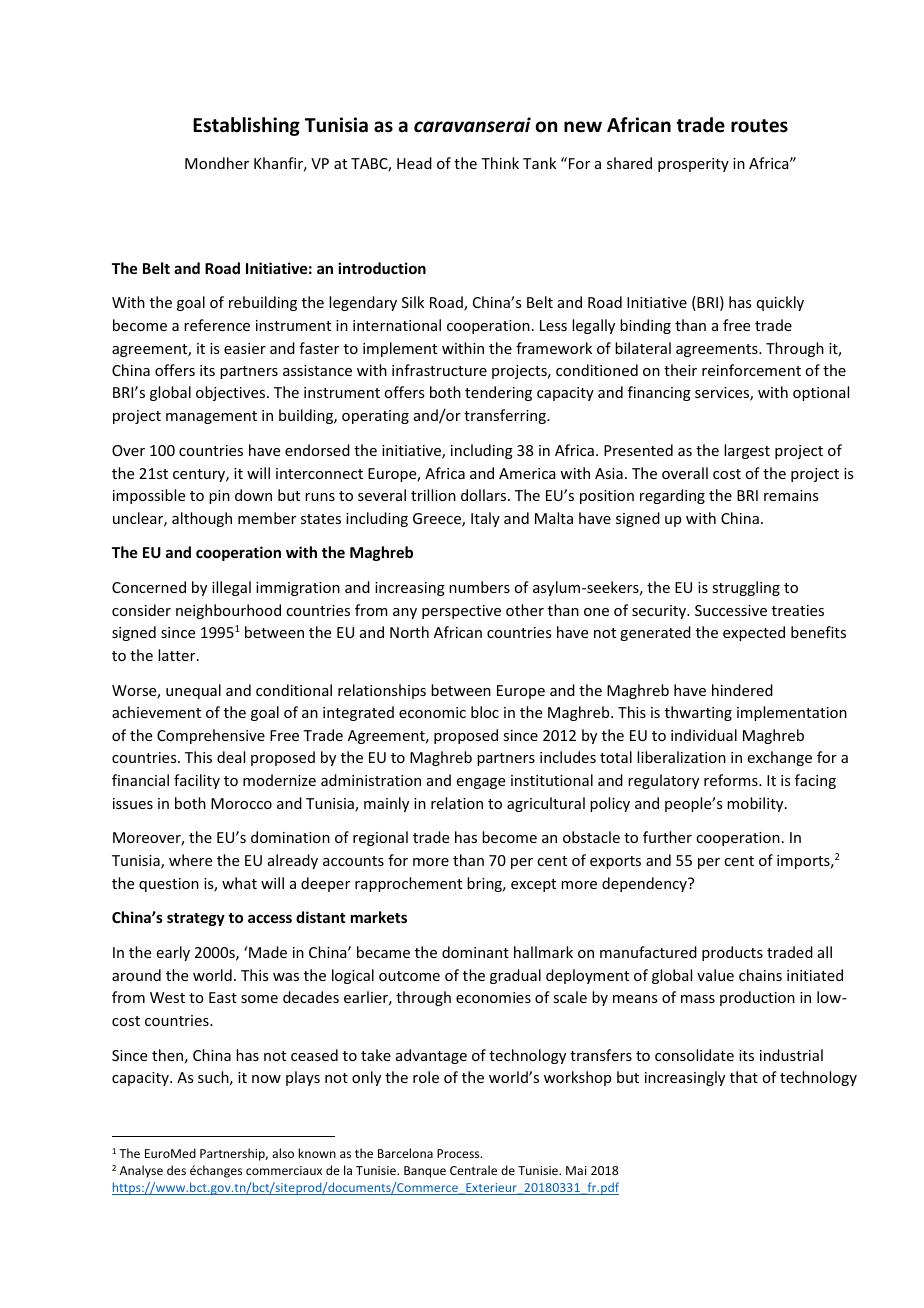  Describe the element at coordinates (246, 126) in the screenshot. I see `Establishing` at that location.
